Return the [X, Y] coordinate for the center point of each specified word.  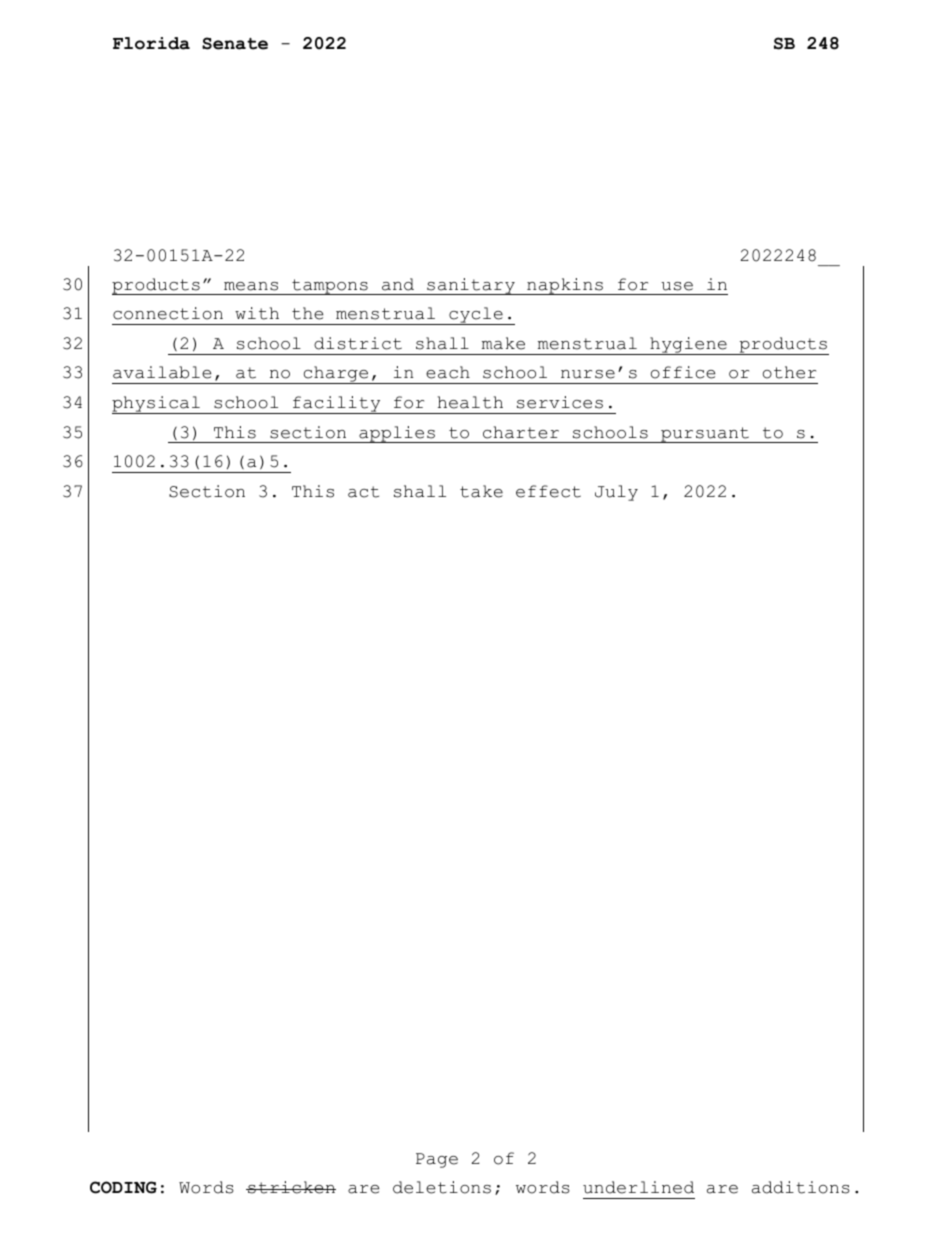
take [481, 491]
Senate [235, 43]
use [677, 286]
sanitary [471, 286]
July [616, 493]
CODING [123, 1187]
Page [437, 1160]
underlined [638, 1187]
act [363, 492]
